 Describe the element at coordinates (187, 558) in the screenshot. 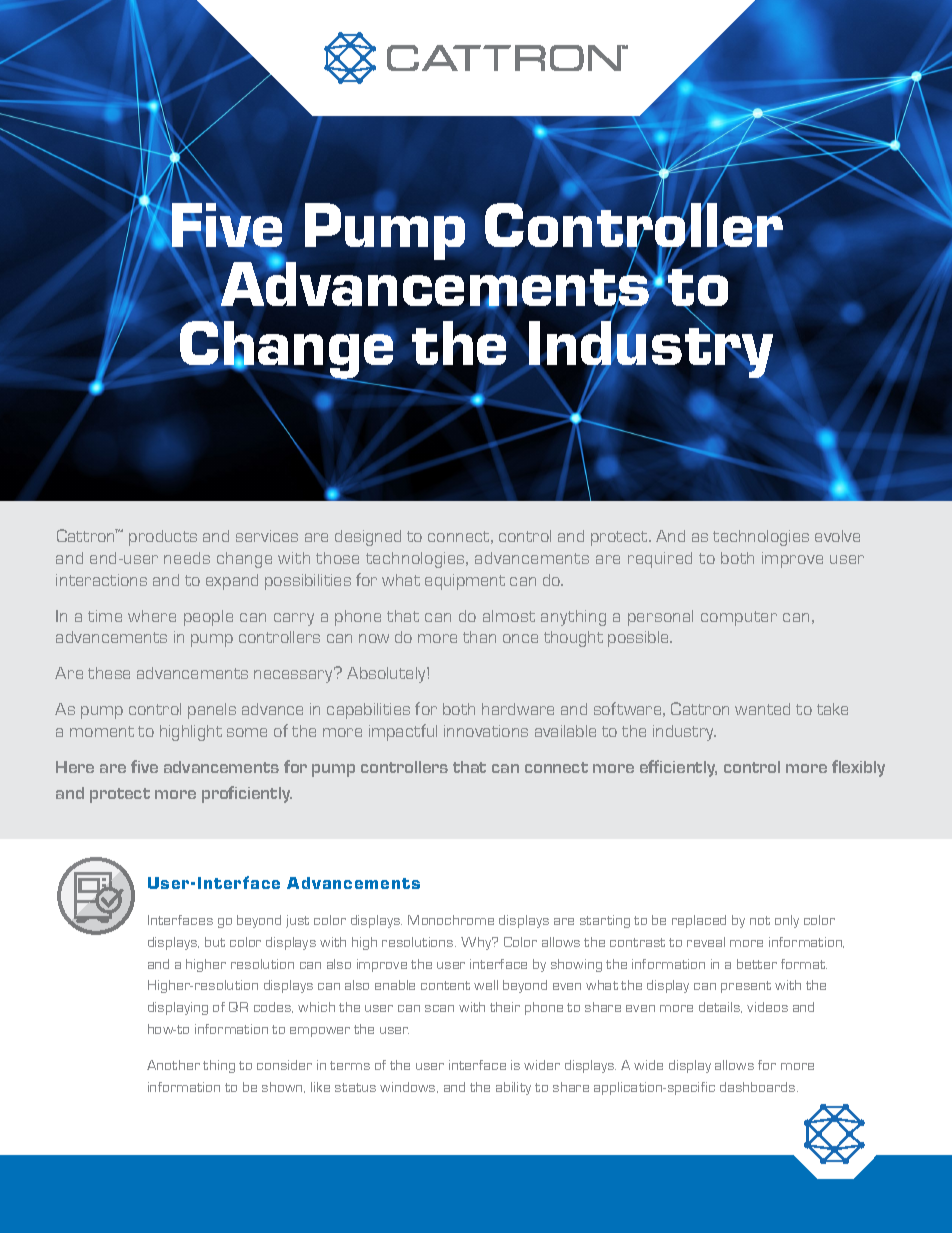

I see `needs` at that location.
